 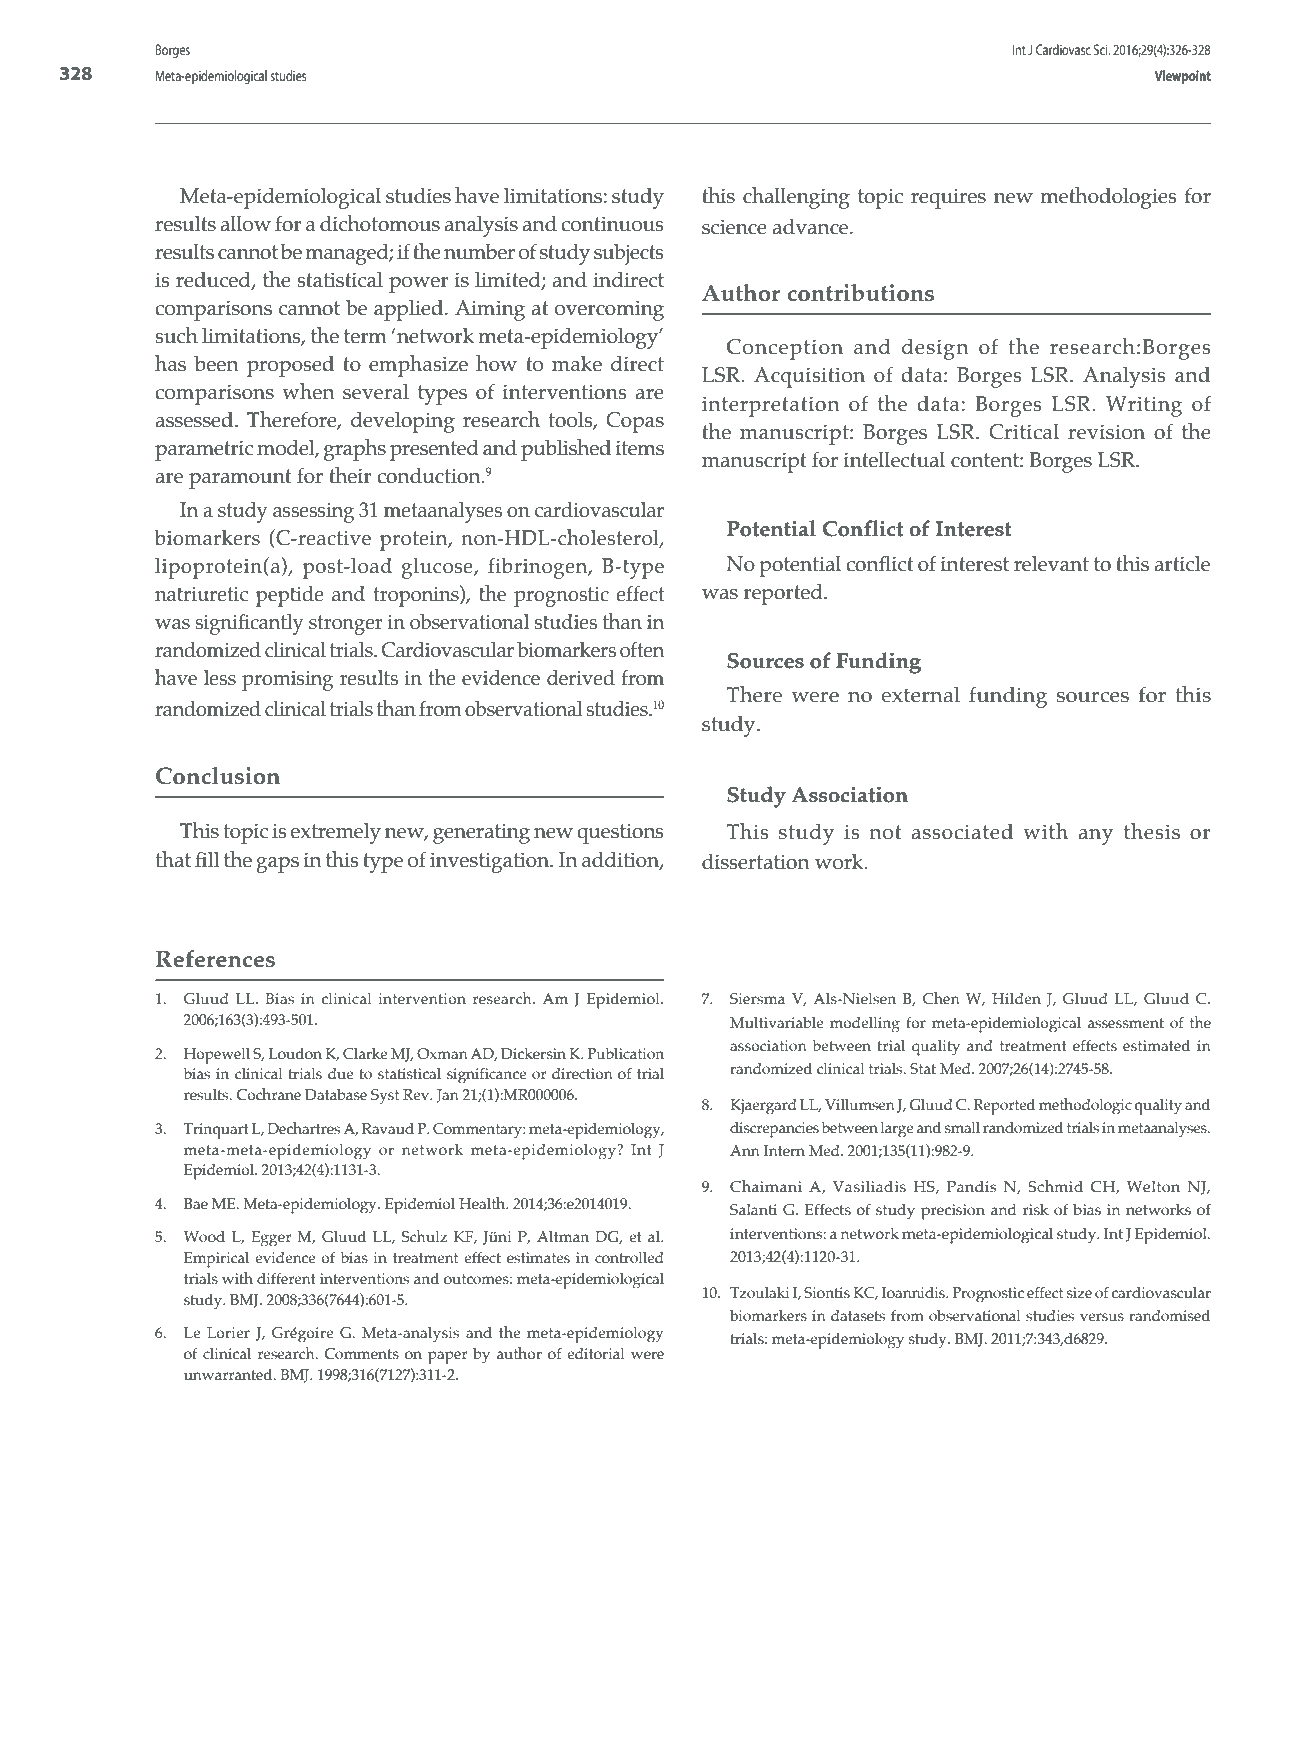 What do you see at coordinates (361, 1354) in the screenshot?
I see `Comments` at bounding box center [361, 1354].
